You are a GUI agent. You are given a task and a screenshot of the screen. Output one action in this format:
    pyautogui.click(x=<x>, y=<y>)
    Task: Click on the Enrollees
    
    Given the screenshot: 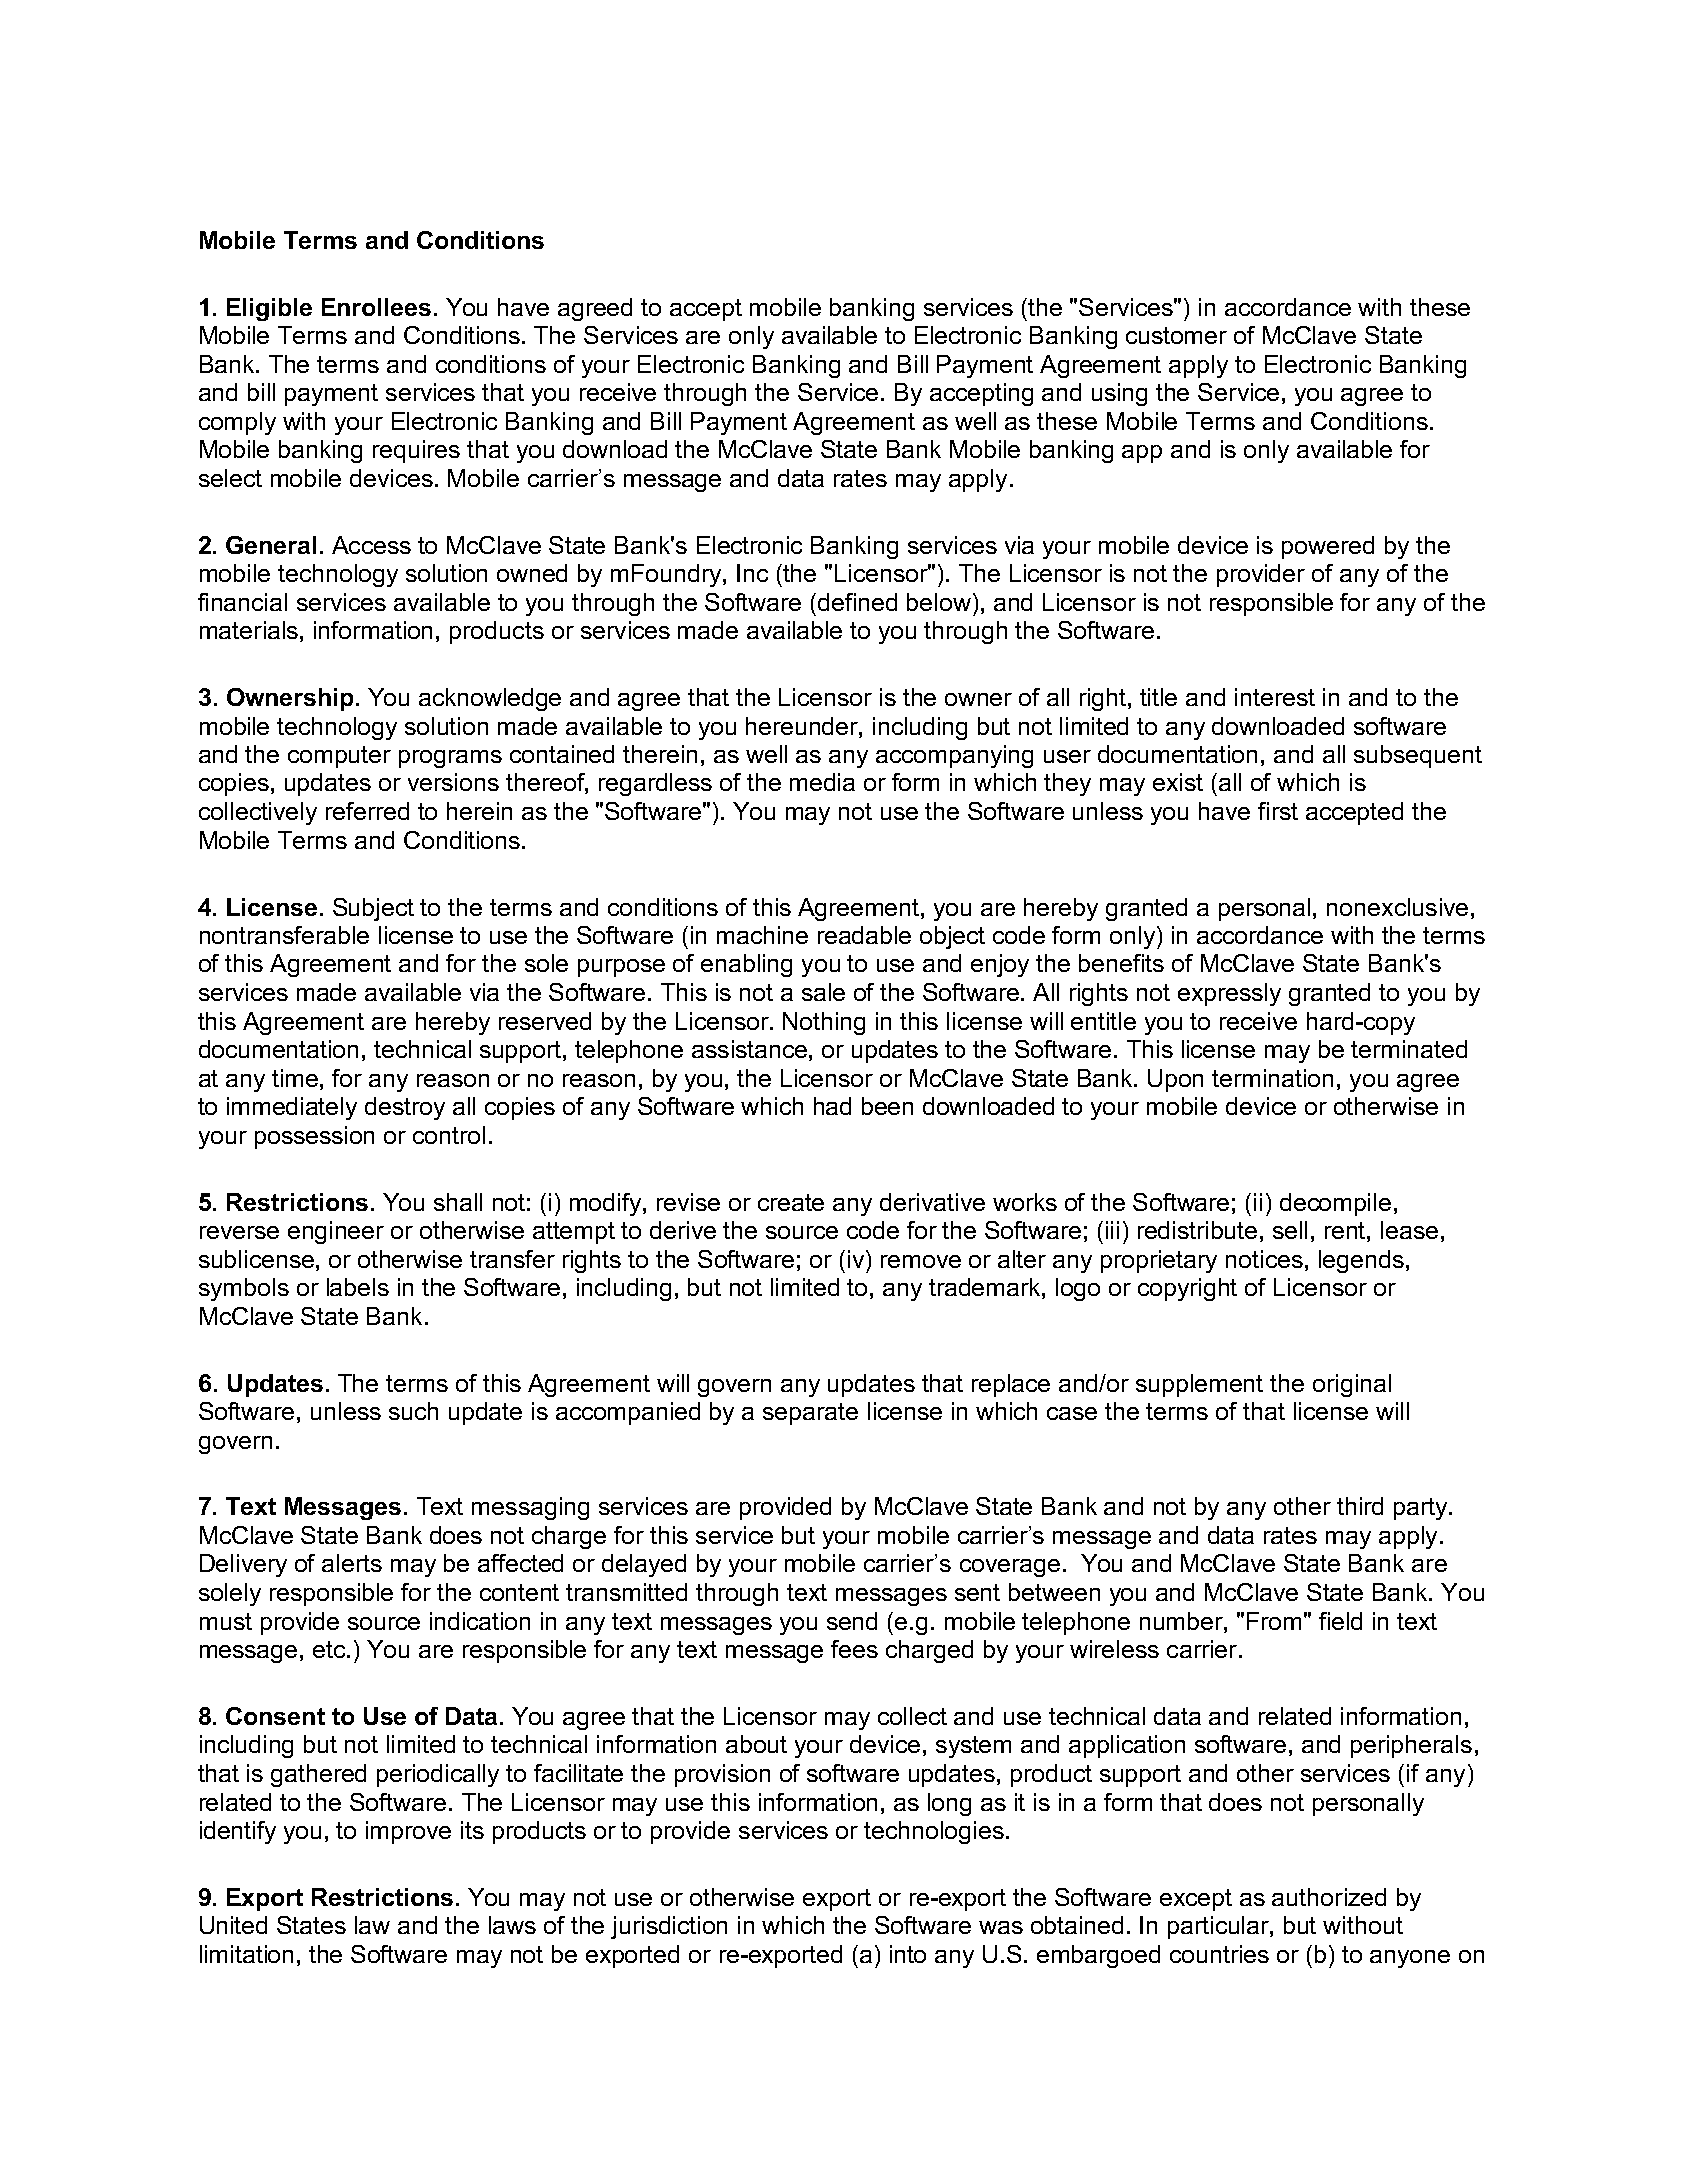 What is the action you would take?
    pyautogui.click(x=376, y=307)
